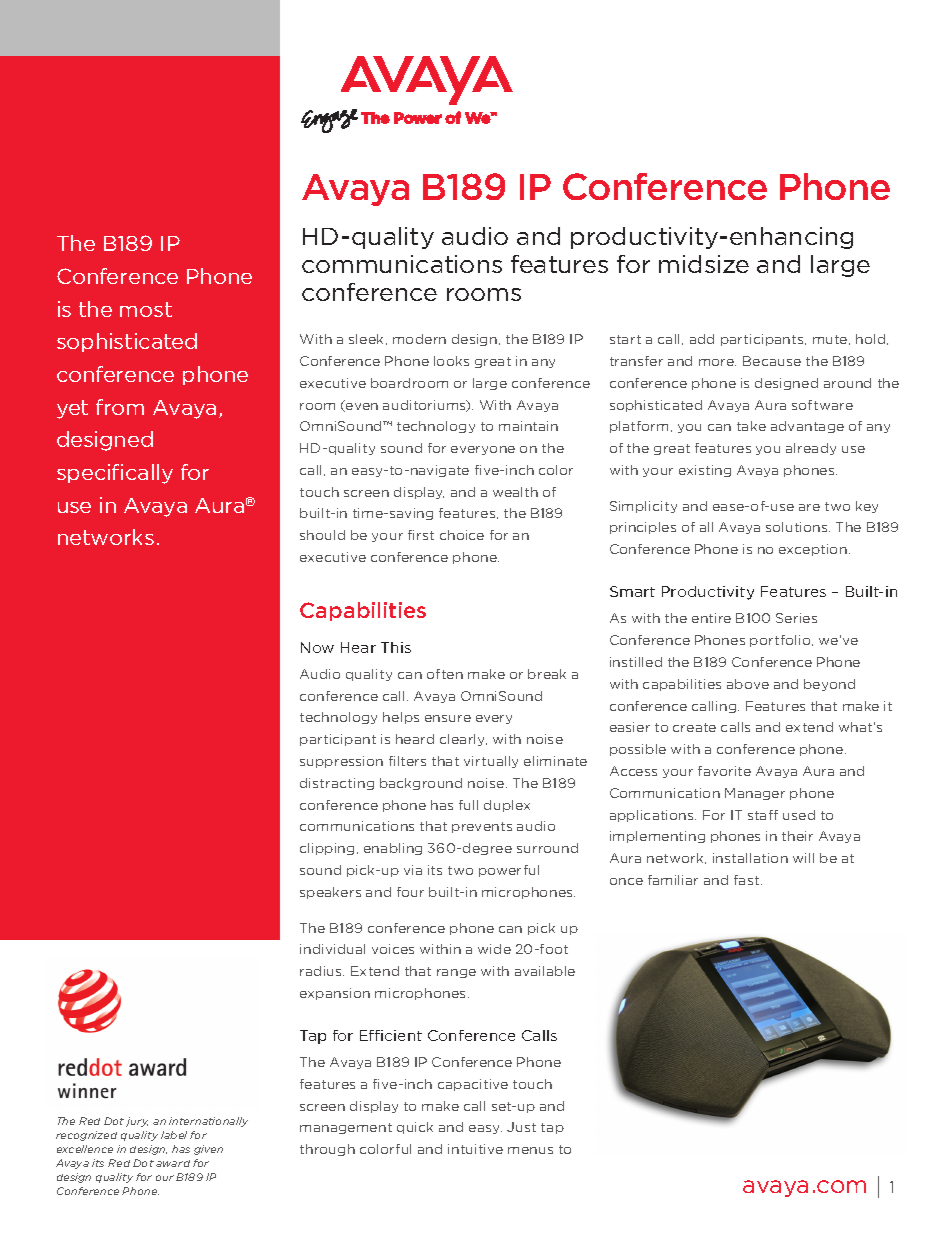 This screenshot has height=1233, width=952. I want to click on above, so click(748, 684).
